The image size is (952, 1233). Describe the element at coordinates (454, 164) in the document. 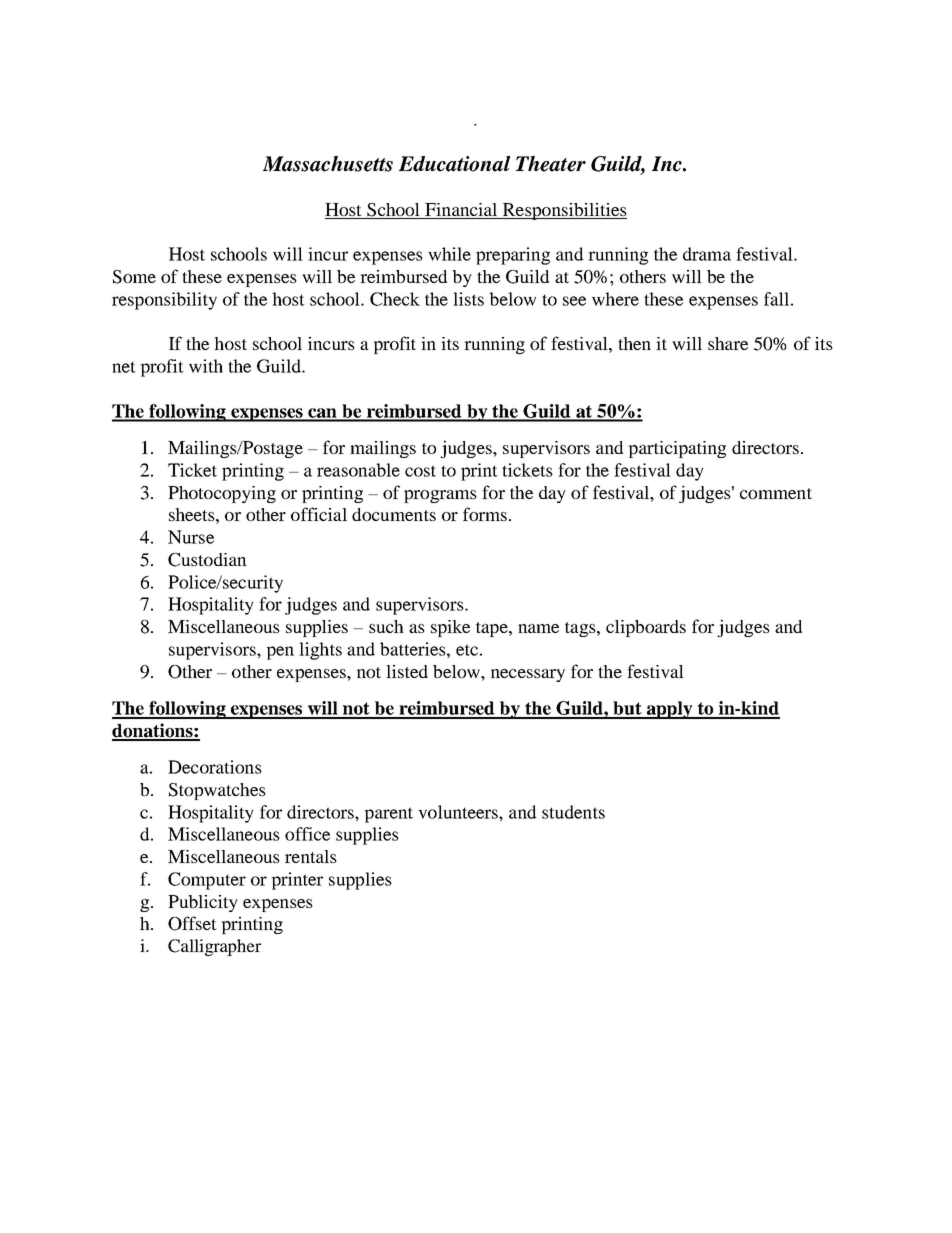

I see `Educational` at that location.
